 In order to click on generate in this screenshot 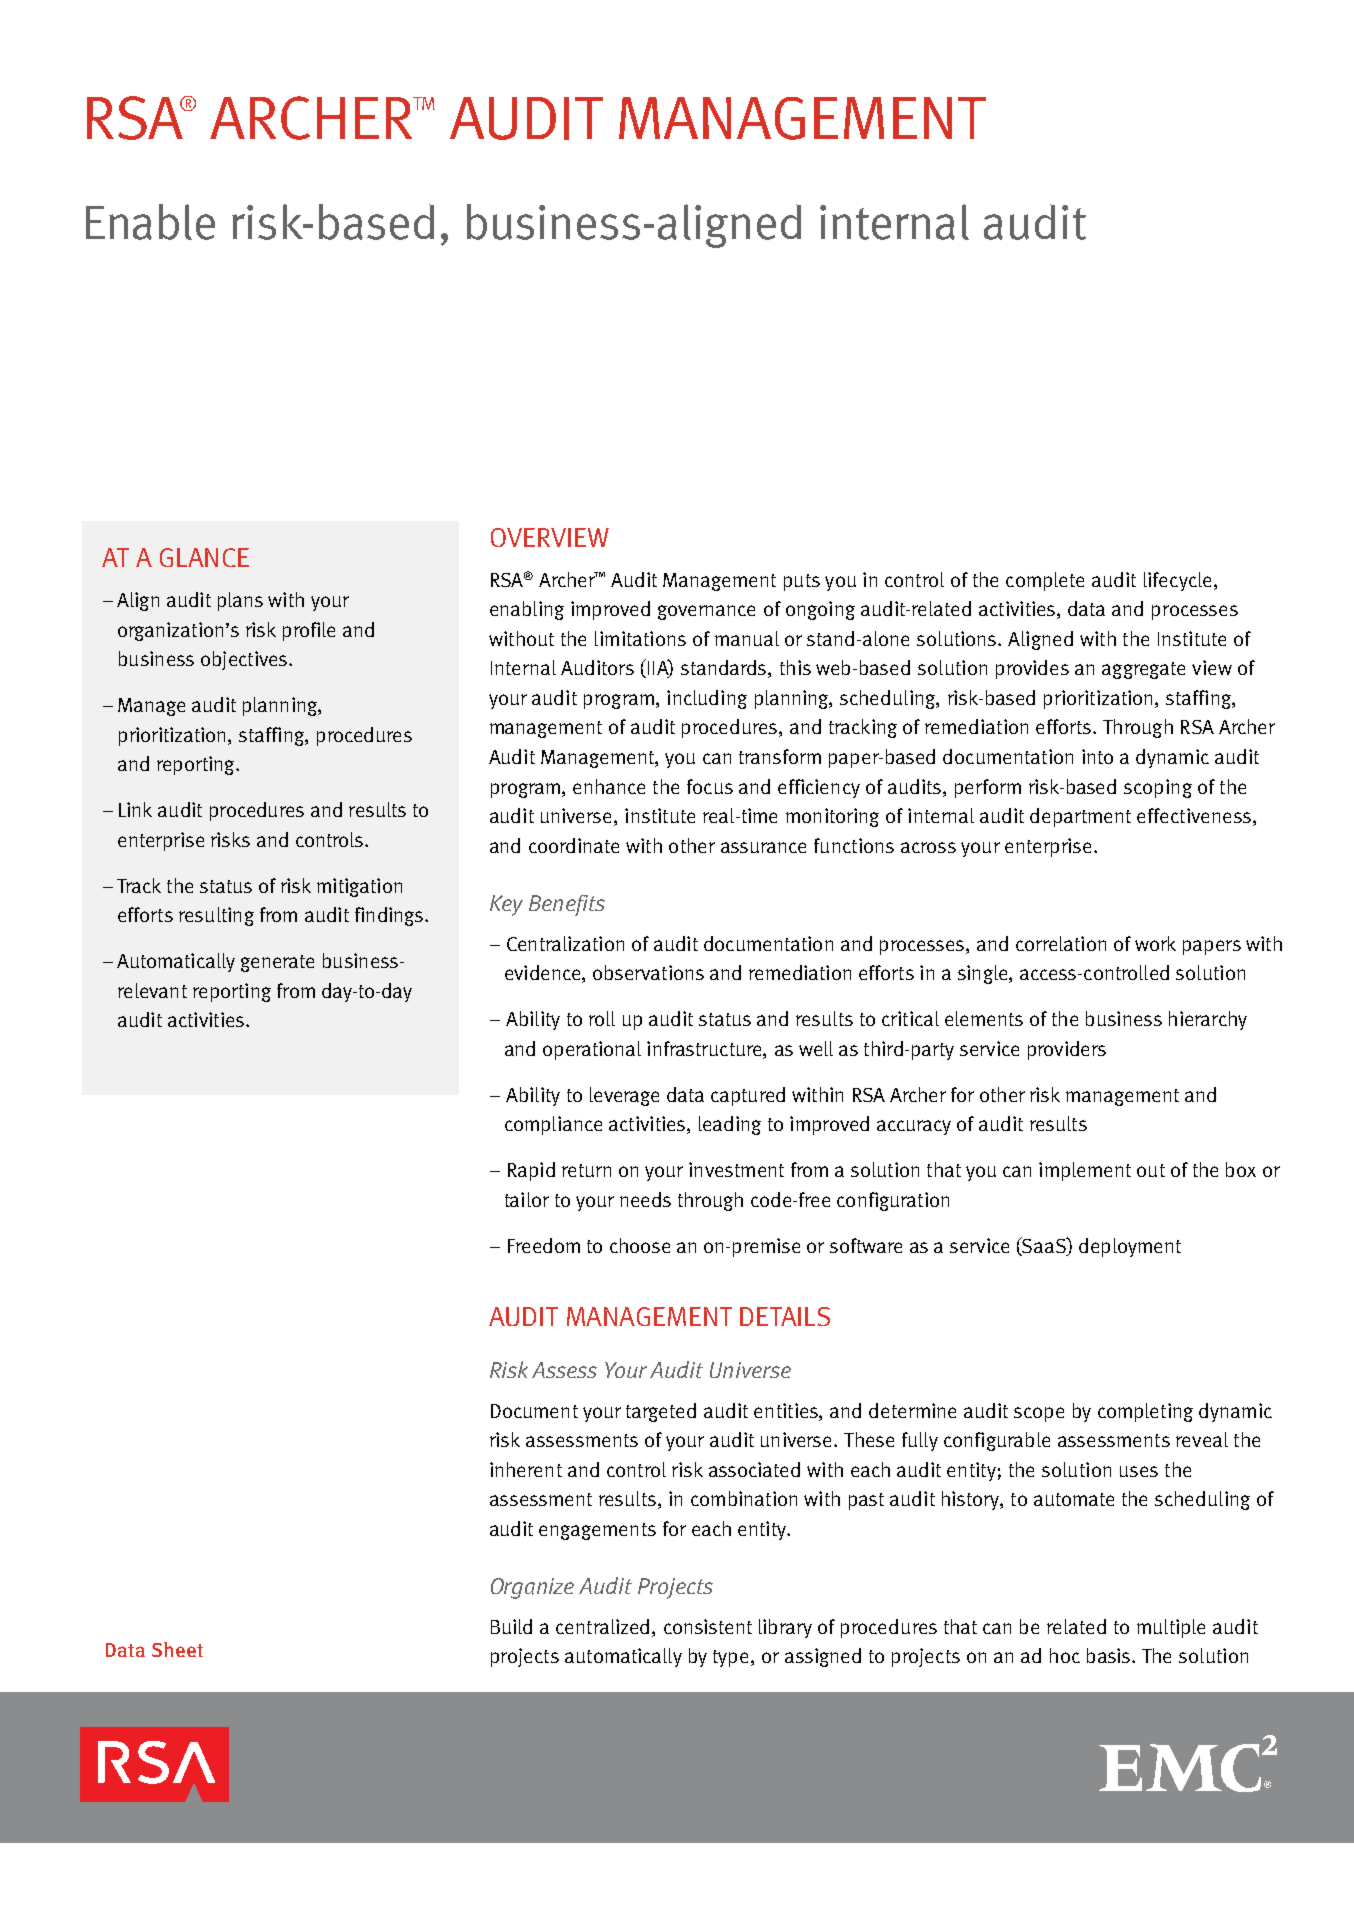, I will do `click(277, 963)`.
